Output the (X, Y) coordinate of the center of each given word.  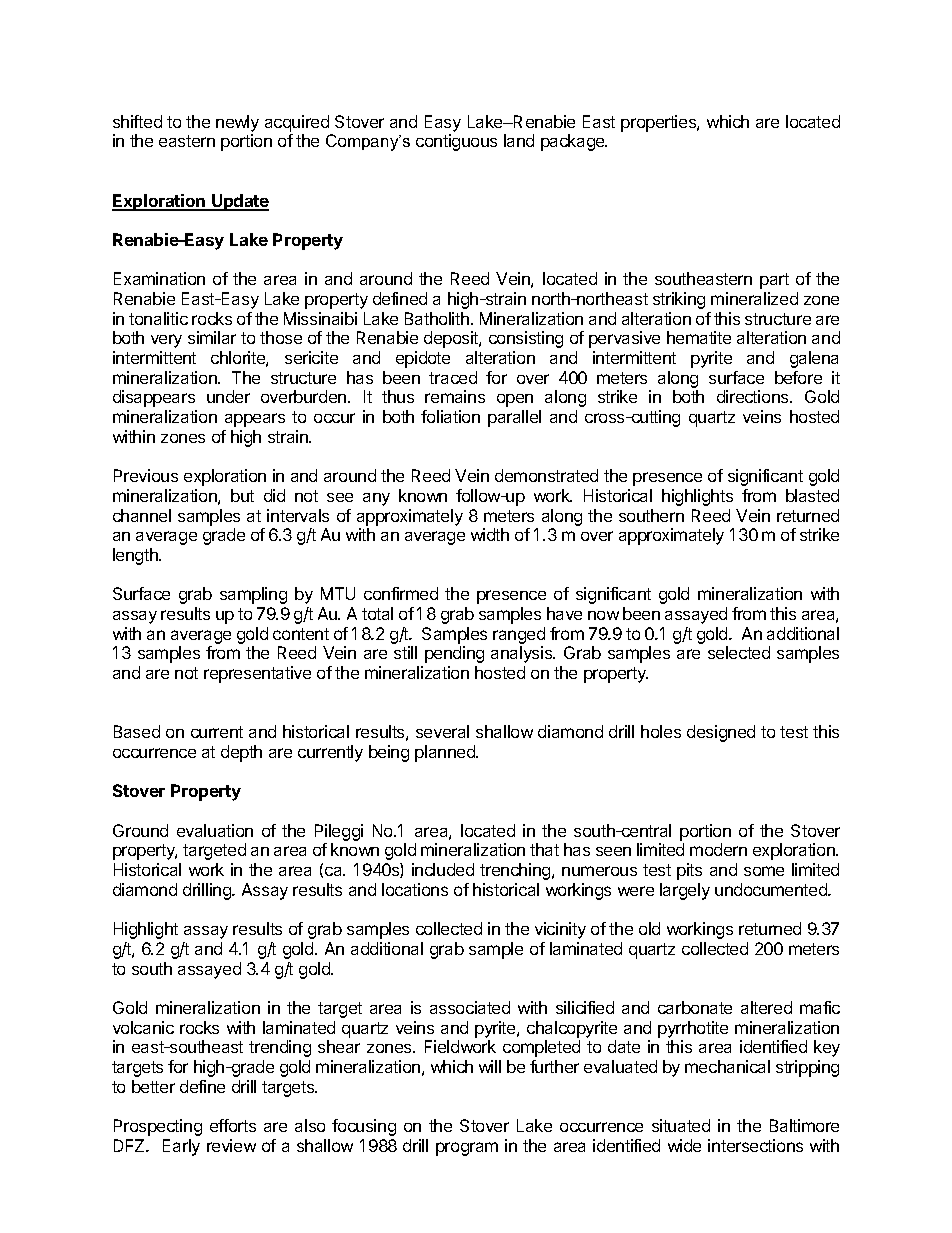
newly (237, 123)
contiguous (456, 142)
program (467, 1149)
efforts (233, 1125)
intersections (755, 1145)
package (574, 142)
